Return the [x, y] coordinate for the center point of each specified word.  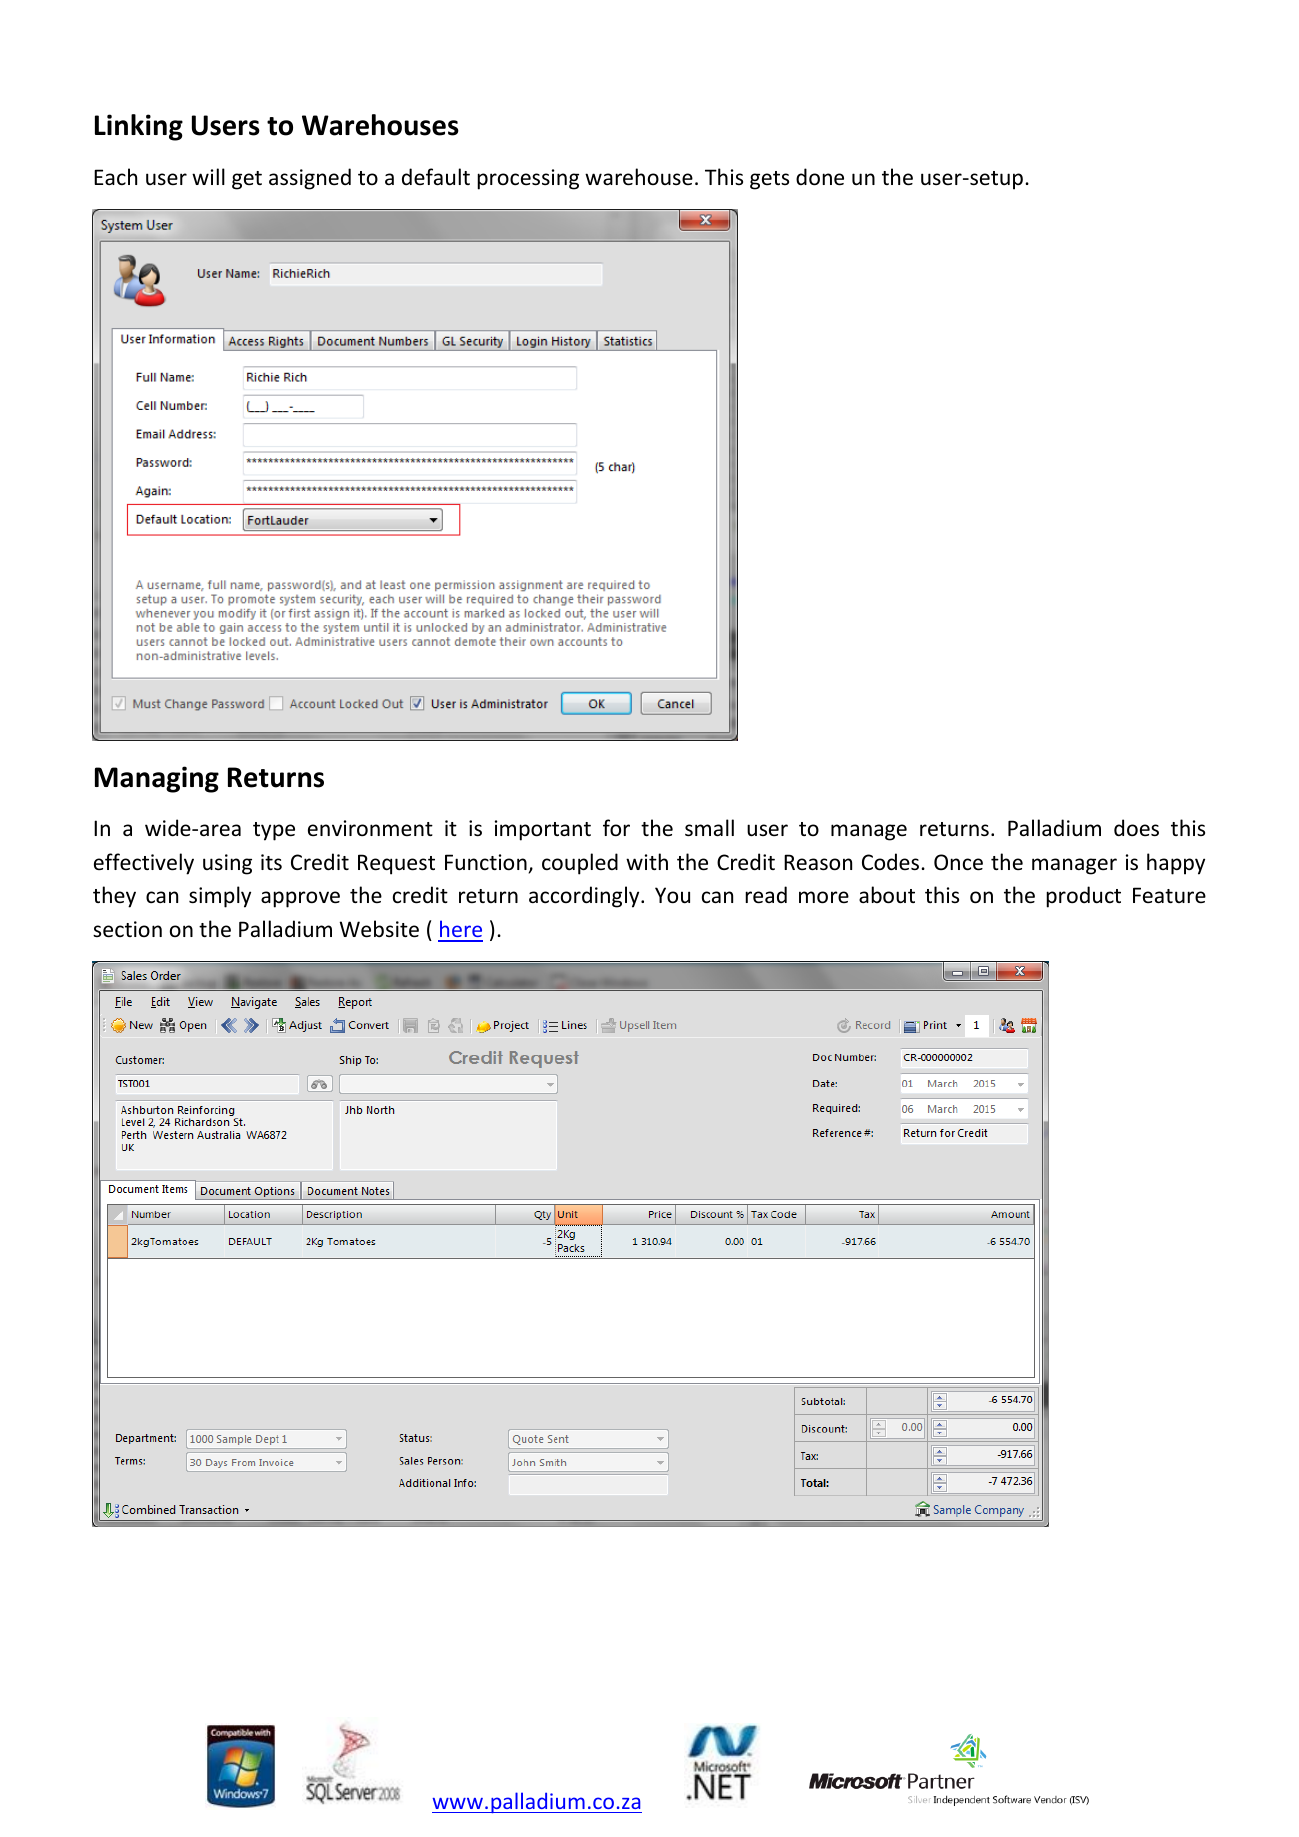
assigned [310, 179]
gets [769, 180]
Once [958, 862]
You [672, 895]
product [1083, 897]
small [709, 828]
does [1136, 828]
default [436, 176]
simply [220, 897]
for [616, 828]
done [820, 177]
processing [528, 179]
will [208, 176]
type [274, 831]
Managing [157, 779]
